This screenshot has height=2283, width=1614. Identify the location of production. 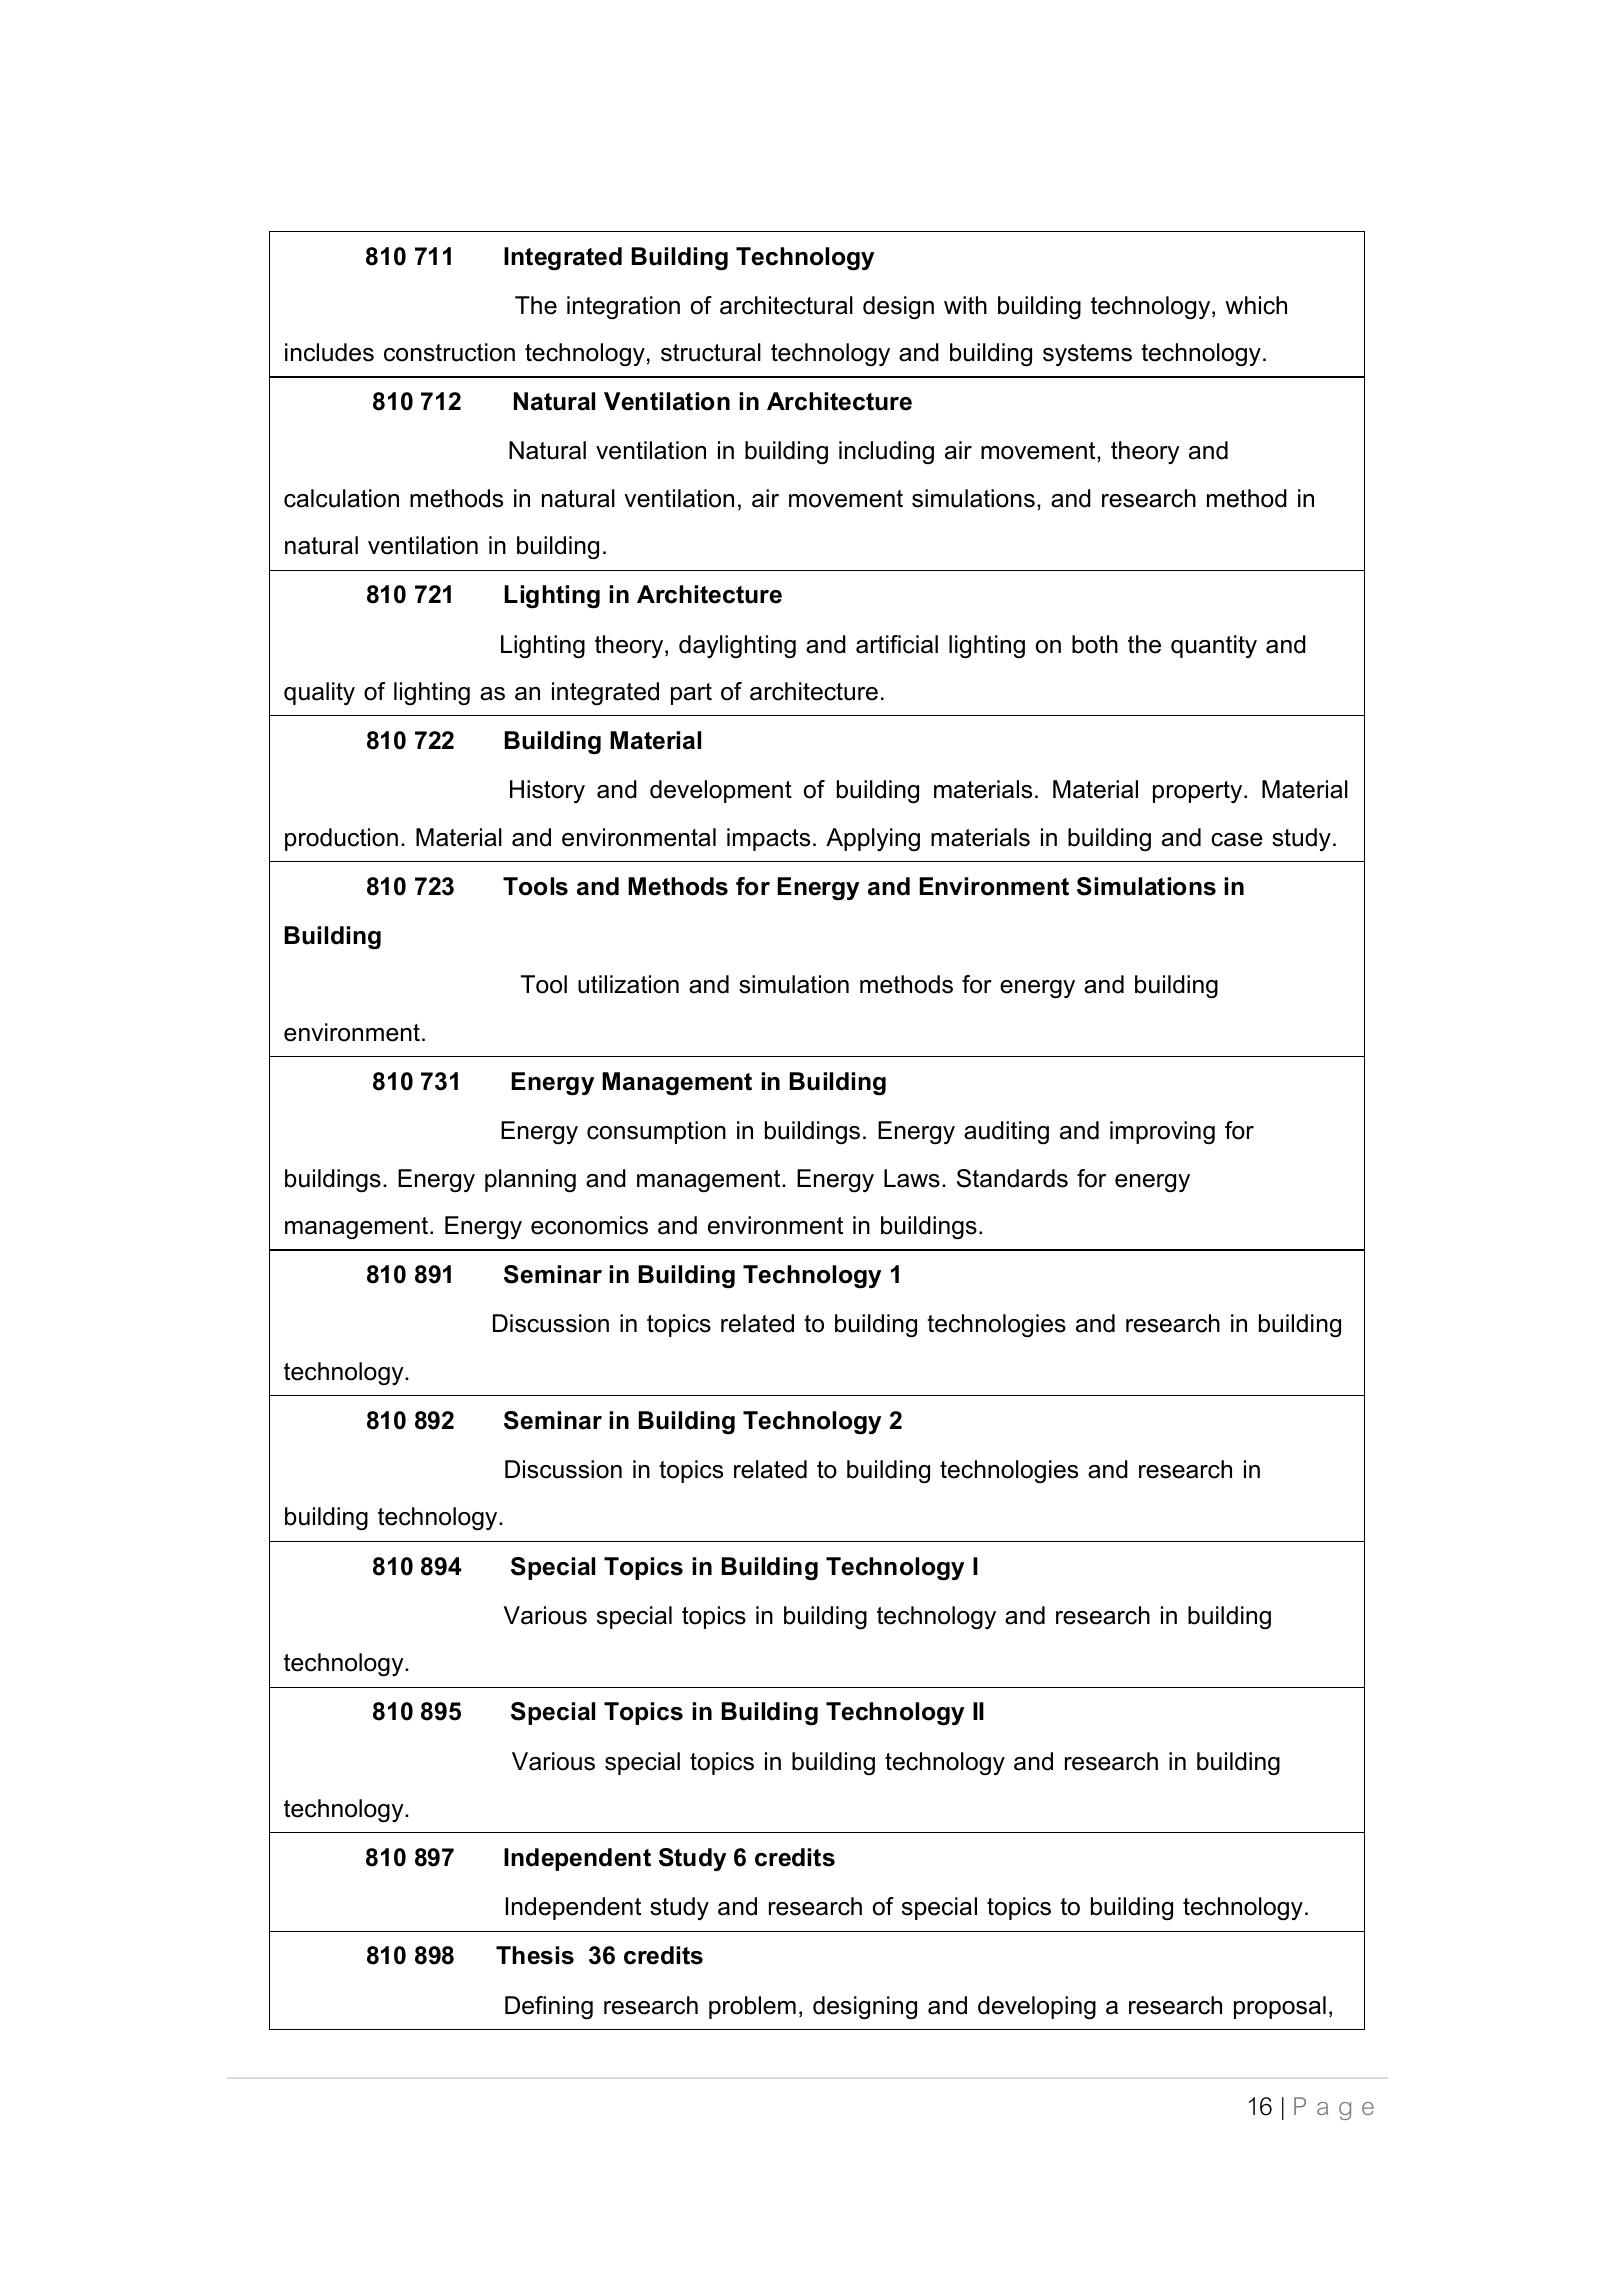
(341, 839).
